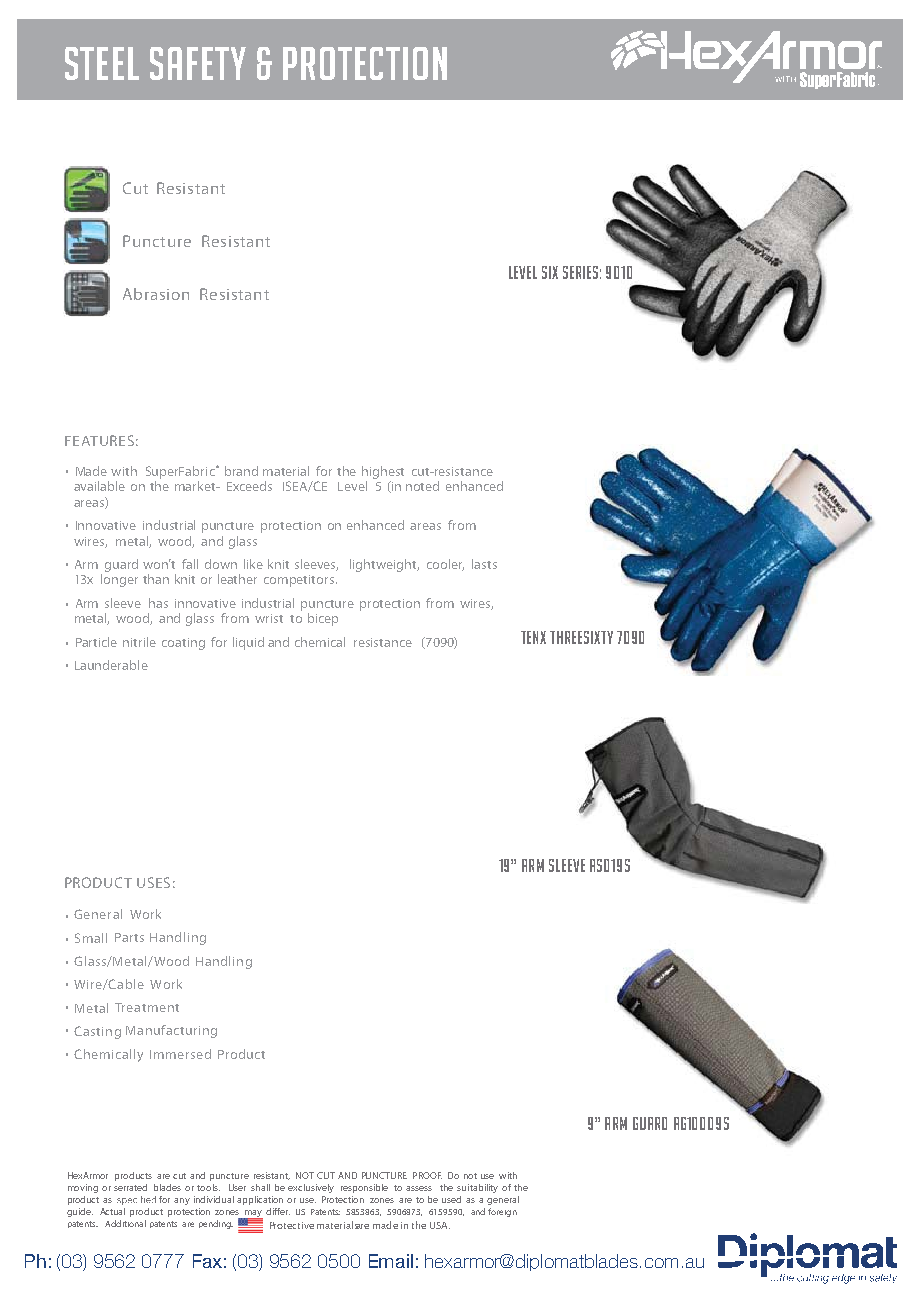 This page has width=924, height=1308. Describe the element at coordinates (125, 1223) in the page. I see `Additional` at that location.
